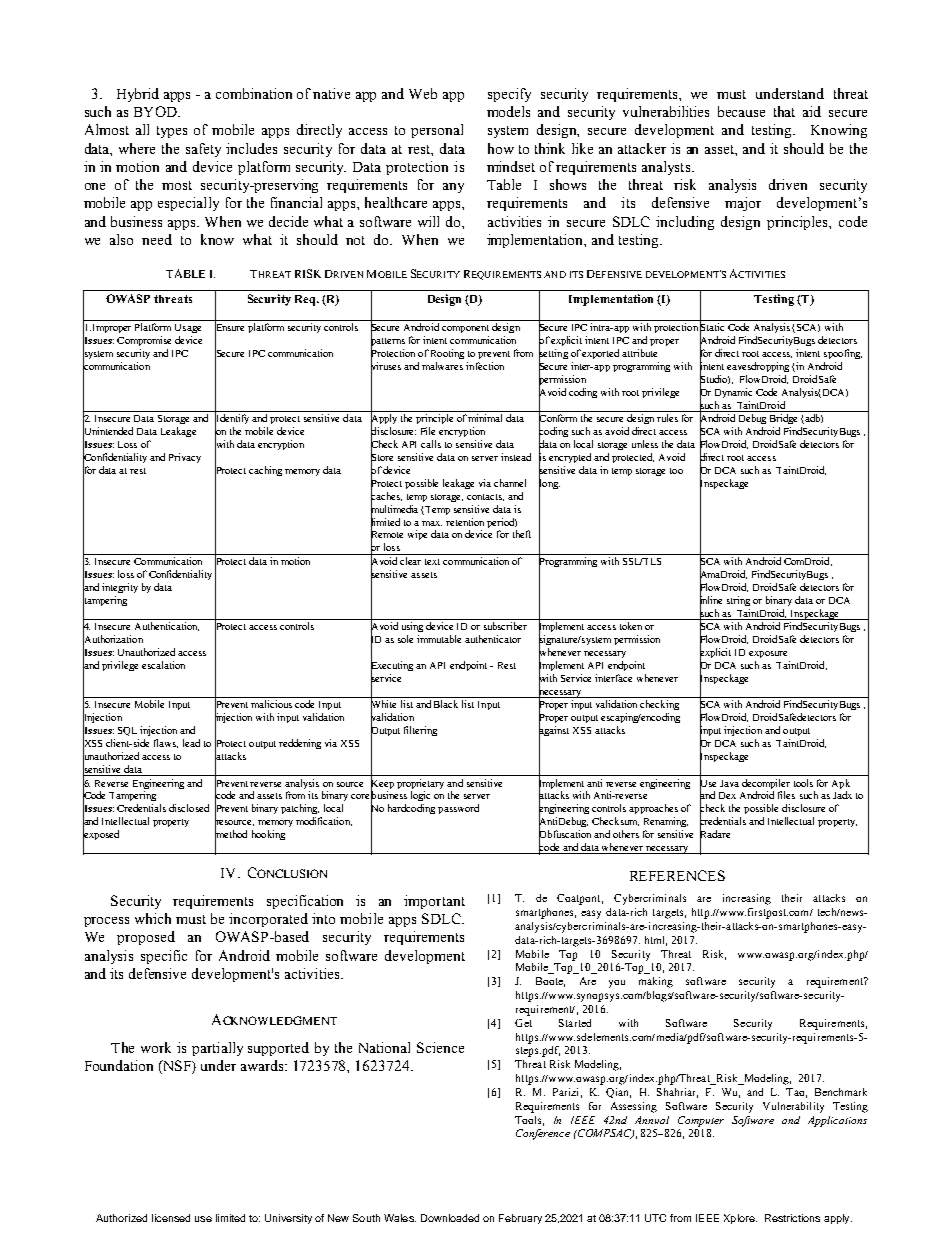 Image resolution: width=952 pixels, height=1233 pixels. What do you see at coordinates (437, 131) in the page?
I see `personal` at bounding box center [437, 131].
